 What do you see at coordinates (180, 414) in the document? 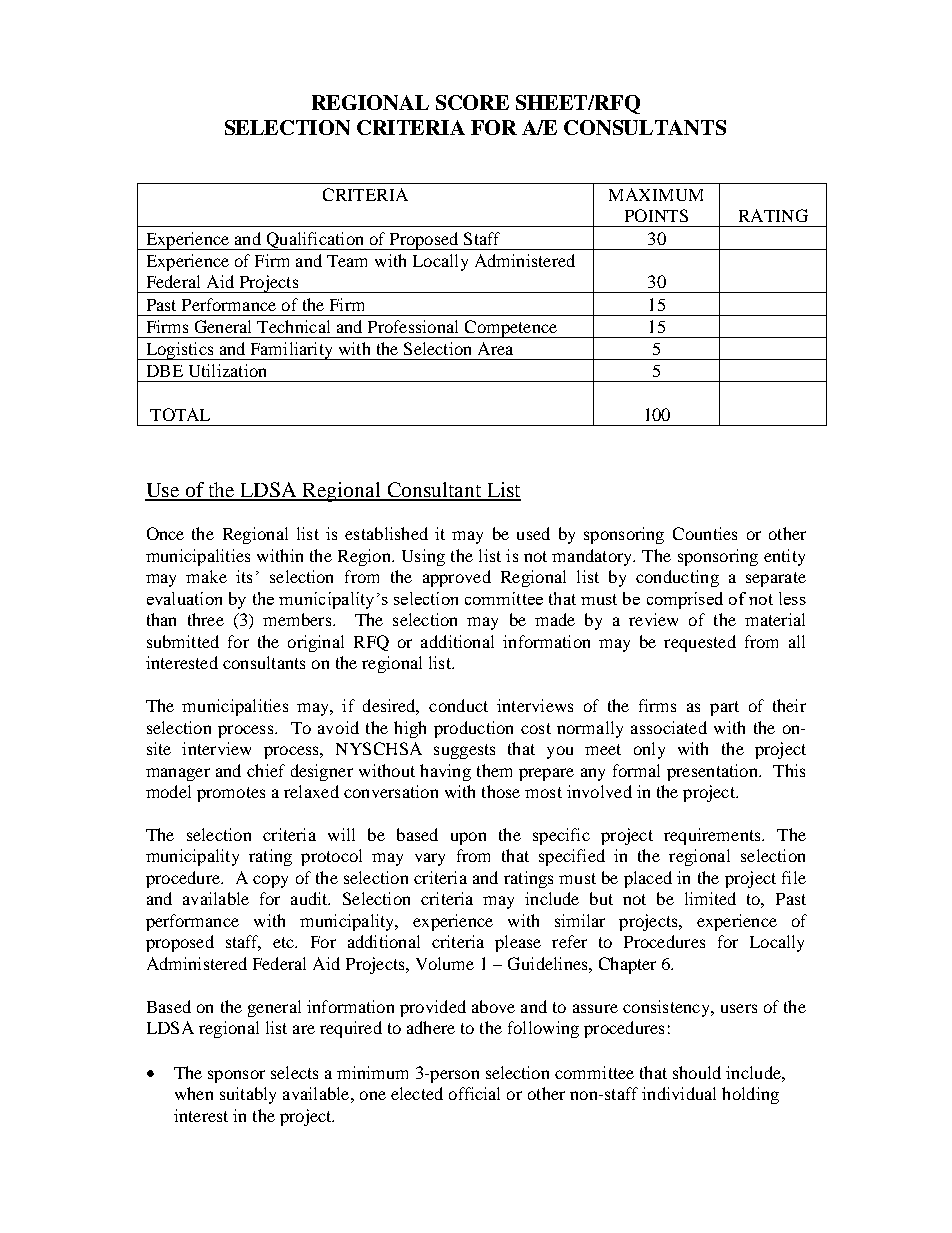
I see `TOTAL` at bounding box center [180, 414].
